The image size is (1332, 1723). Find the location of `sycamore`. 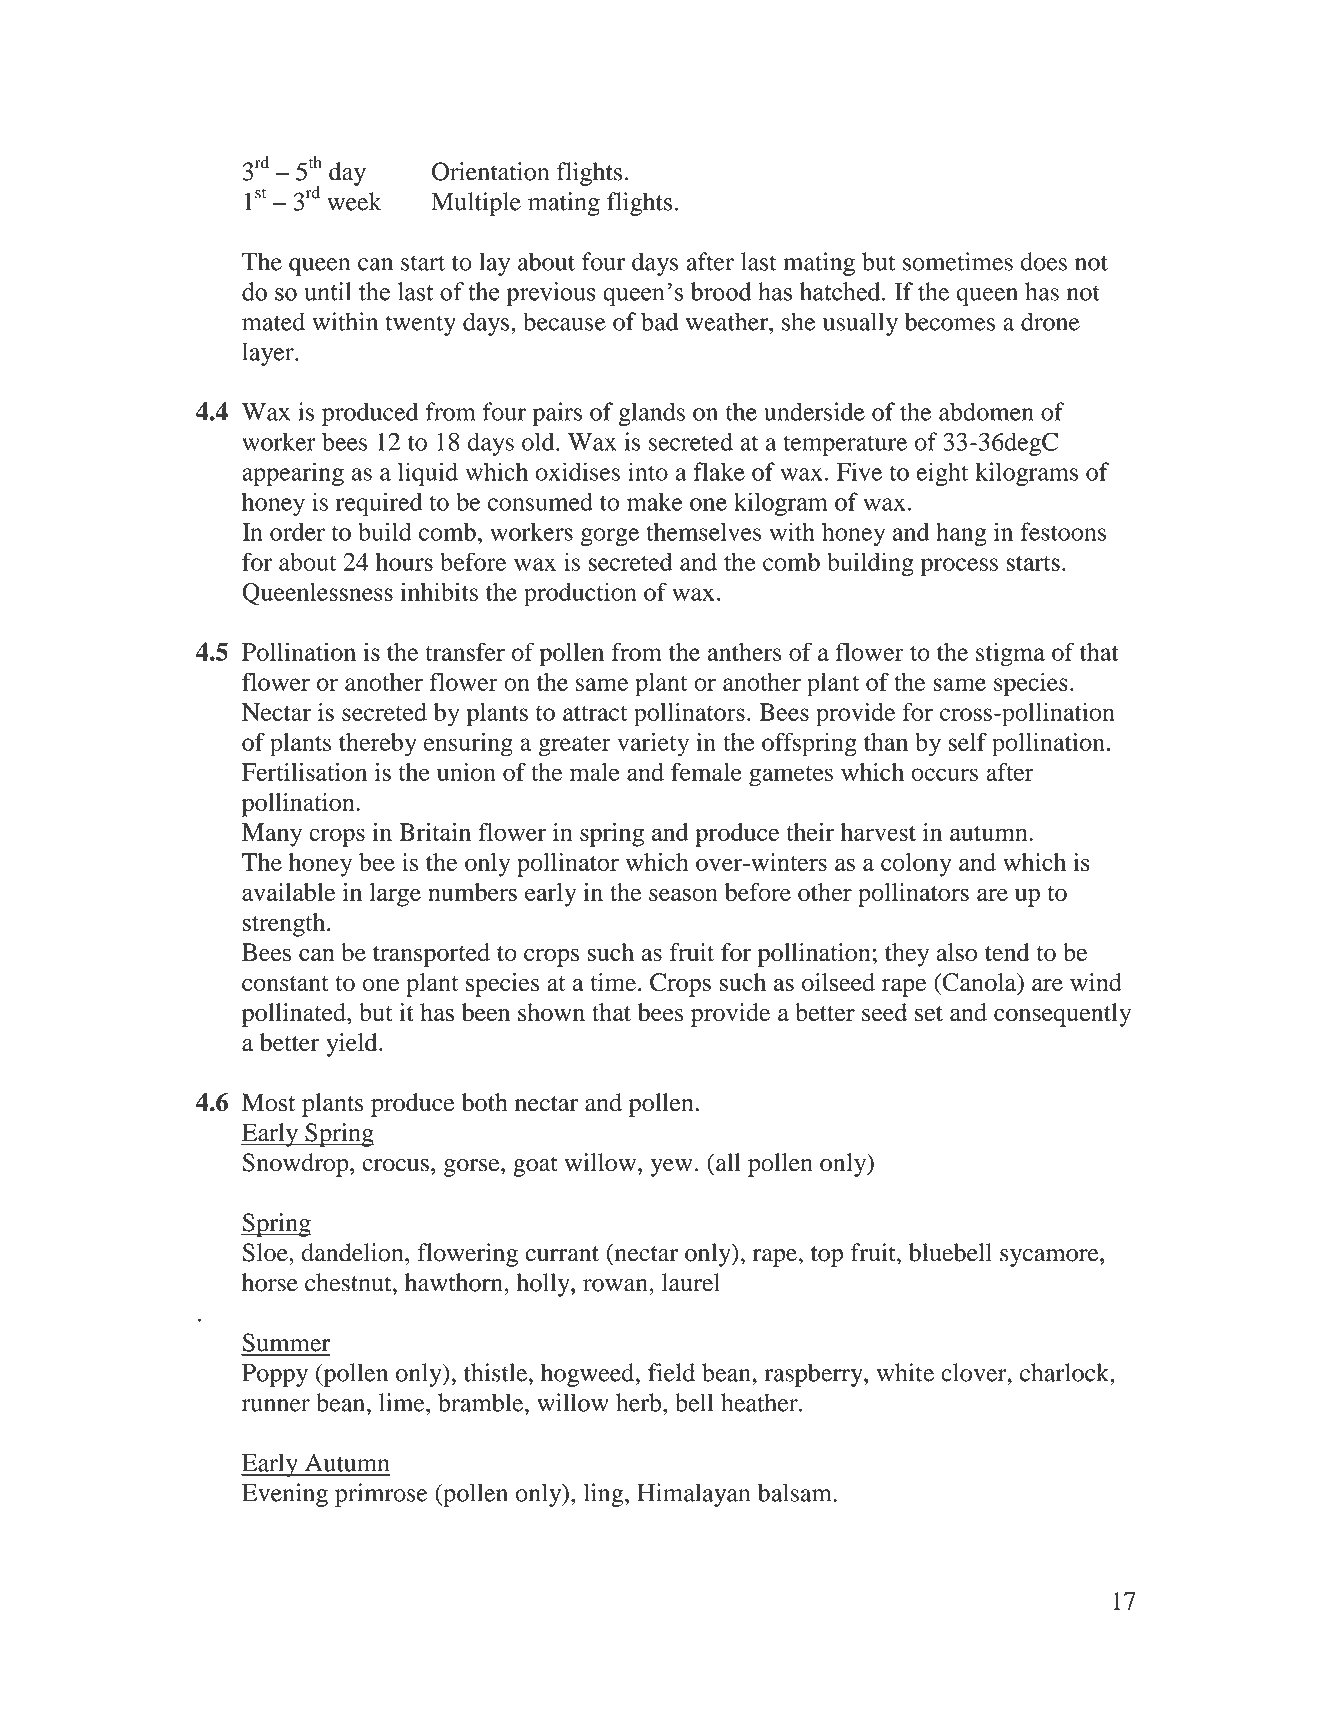

sycamore is located at coordinates (1050, 1258).
